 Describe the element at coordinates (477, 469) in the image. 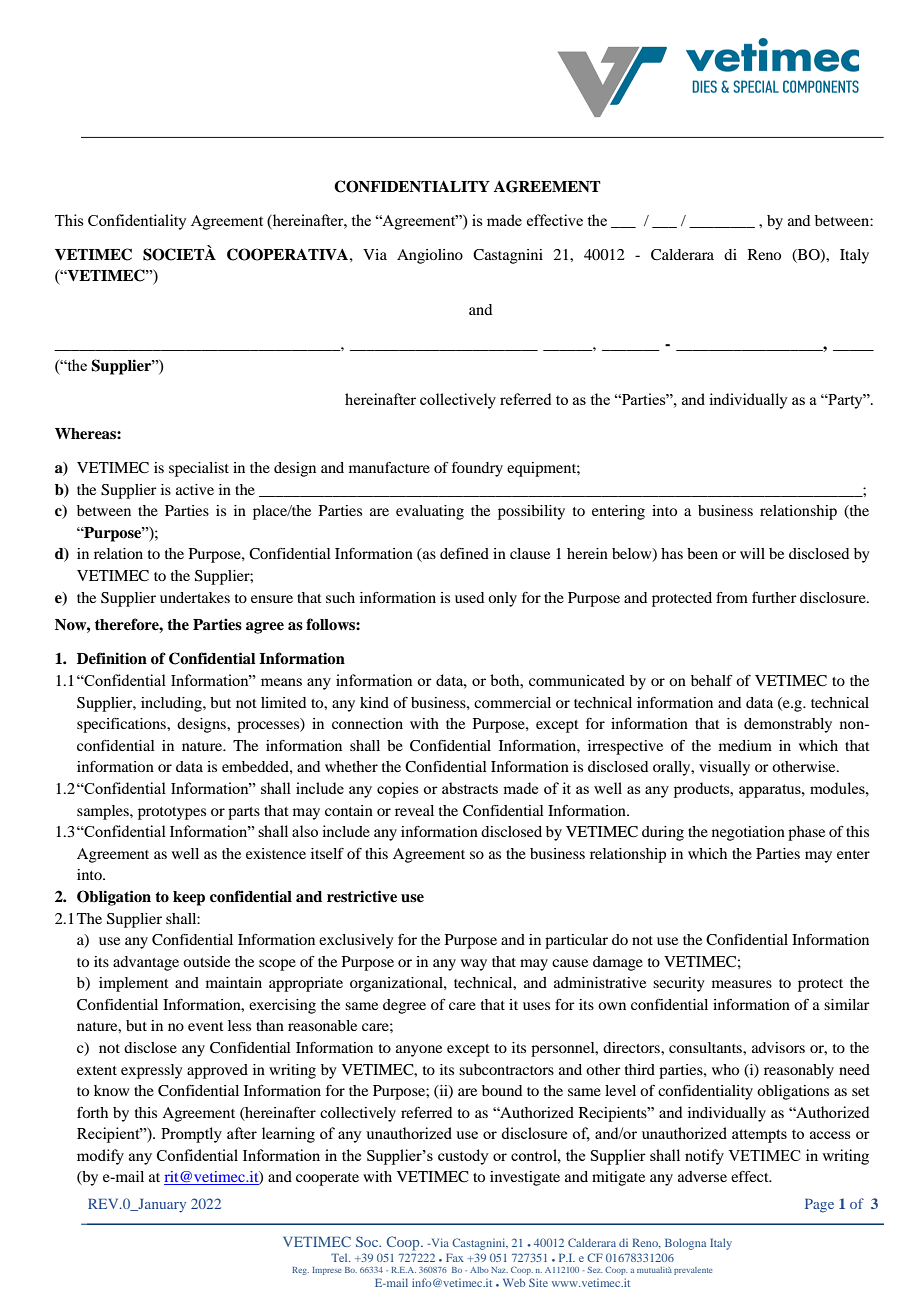

I see `foundry` at that location.
